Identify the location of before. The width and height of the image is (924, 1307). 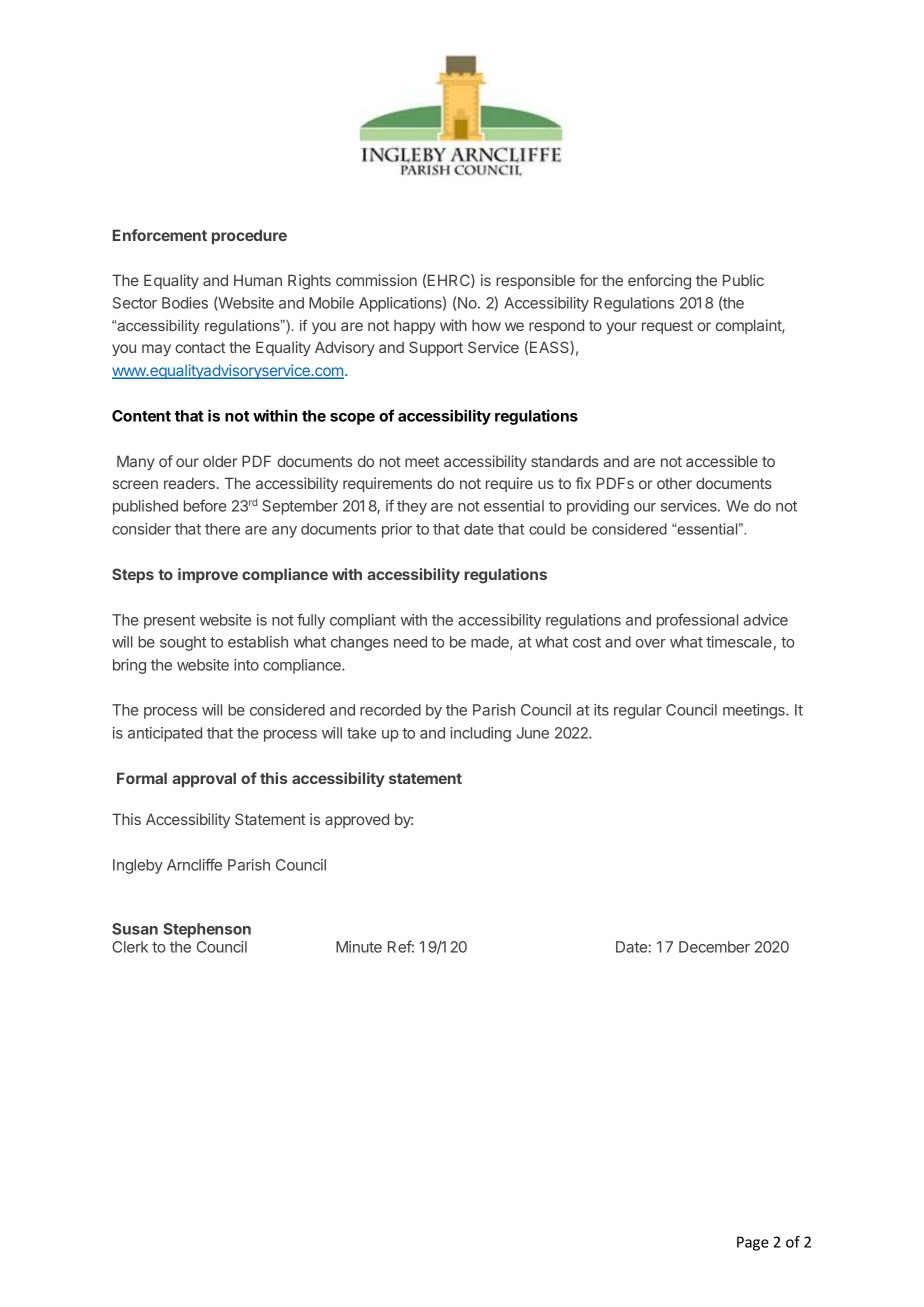
(205, 505).
